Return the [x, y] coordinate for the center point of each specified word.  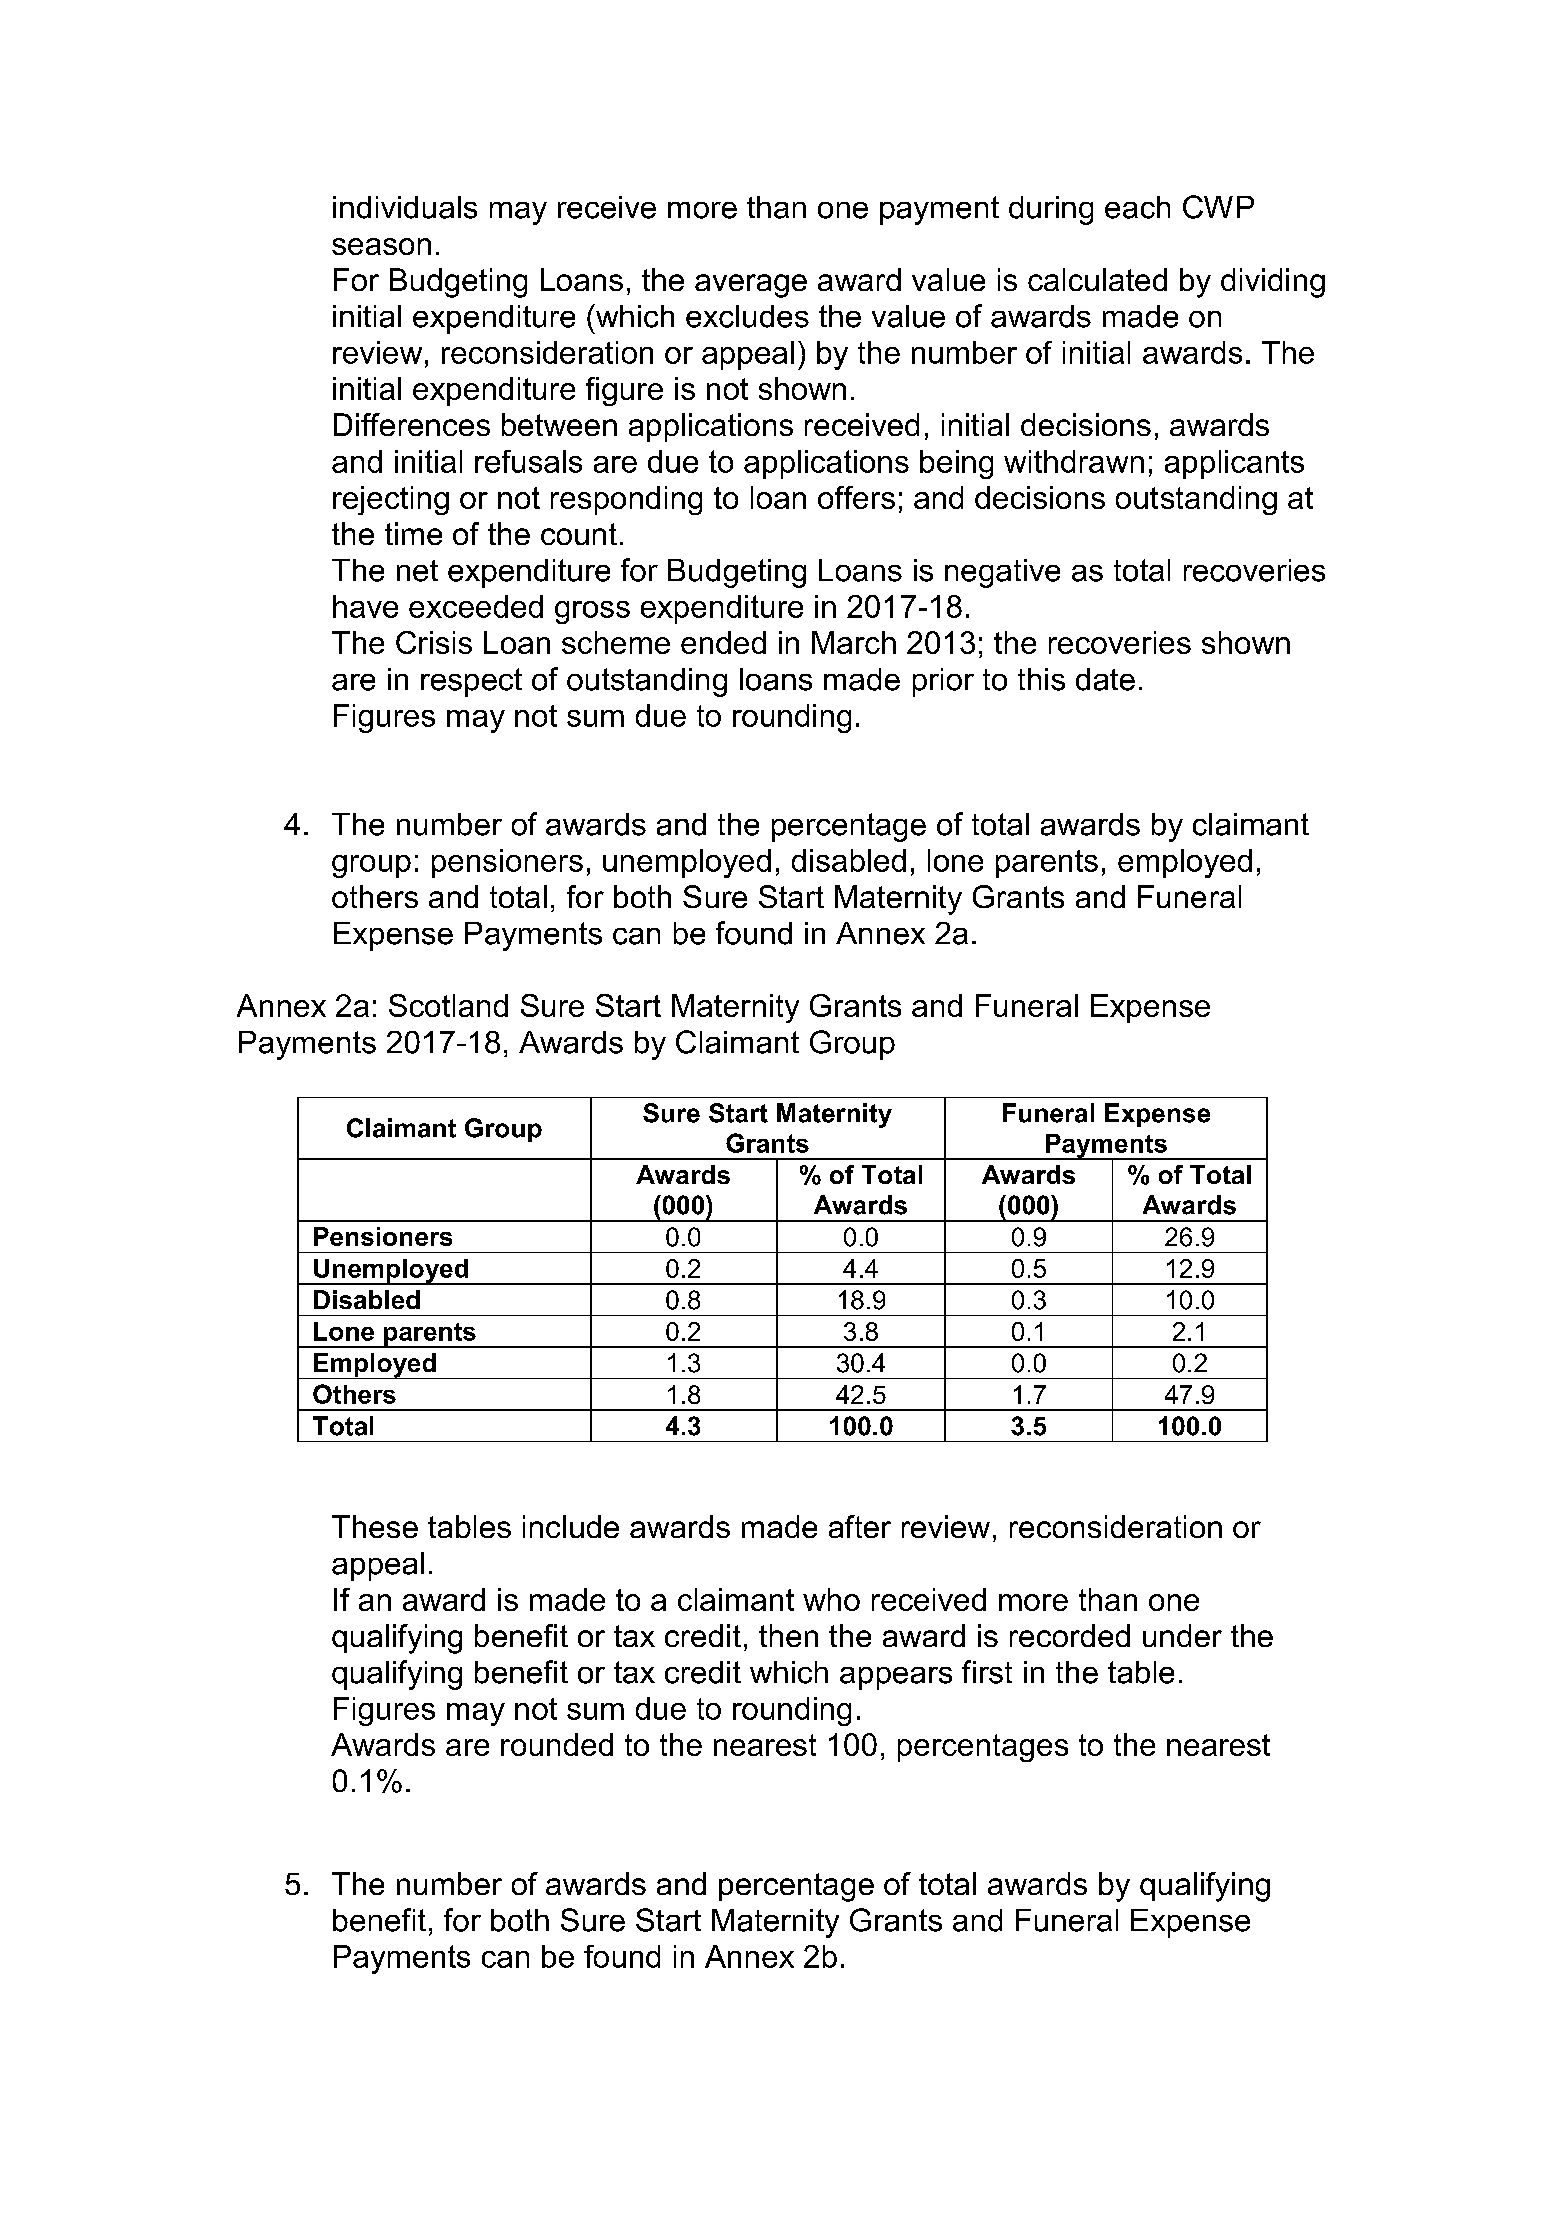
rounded [557, 1744]
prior [943, 682]
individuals [405, 207]
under [1182, 1635]
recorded [1070, 1635]
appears [896, 1678]
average [751, 286]
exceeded [476, 606]
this [1041, 679]
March [854, 642]
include [571, 1526]
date [1105, 679]
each [1137, 207]
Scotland [448, 1005]
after [860, 1526]
